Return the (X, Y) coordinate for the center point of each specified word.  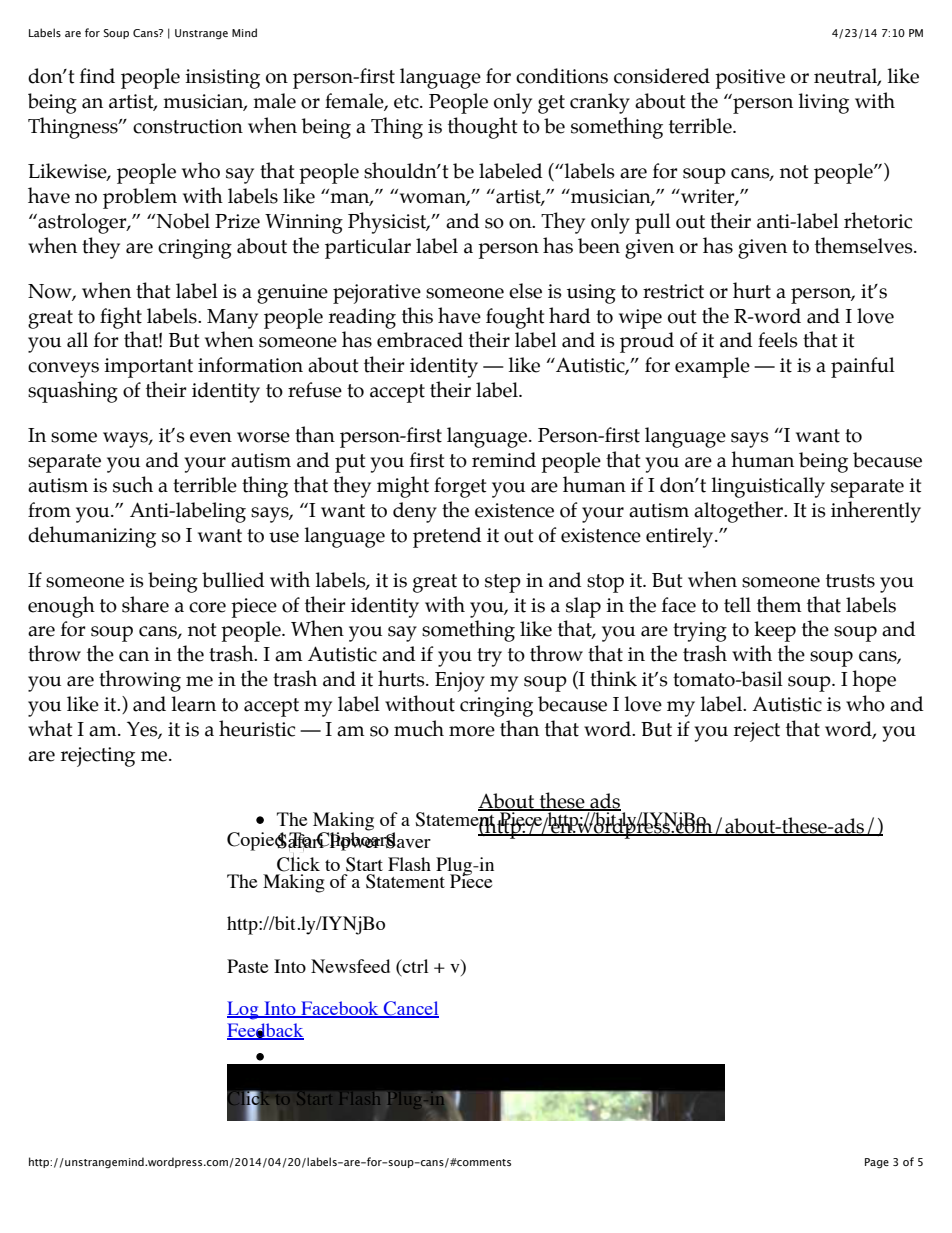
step (503, 583)
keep (775, 631)
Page (877, 1163)
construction (188, 126)
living (823, 103)
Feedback (265, 1031)
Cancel (410, 1009)
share (145, 604)
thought (482, 128)
